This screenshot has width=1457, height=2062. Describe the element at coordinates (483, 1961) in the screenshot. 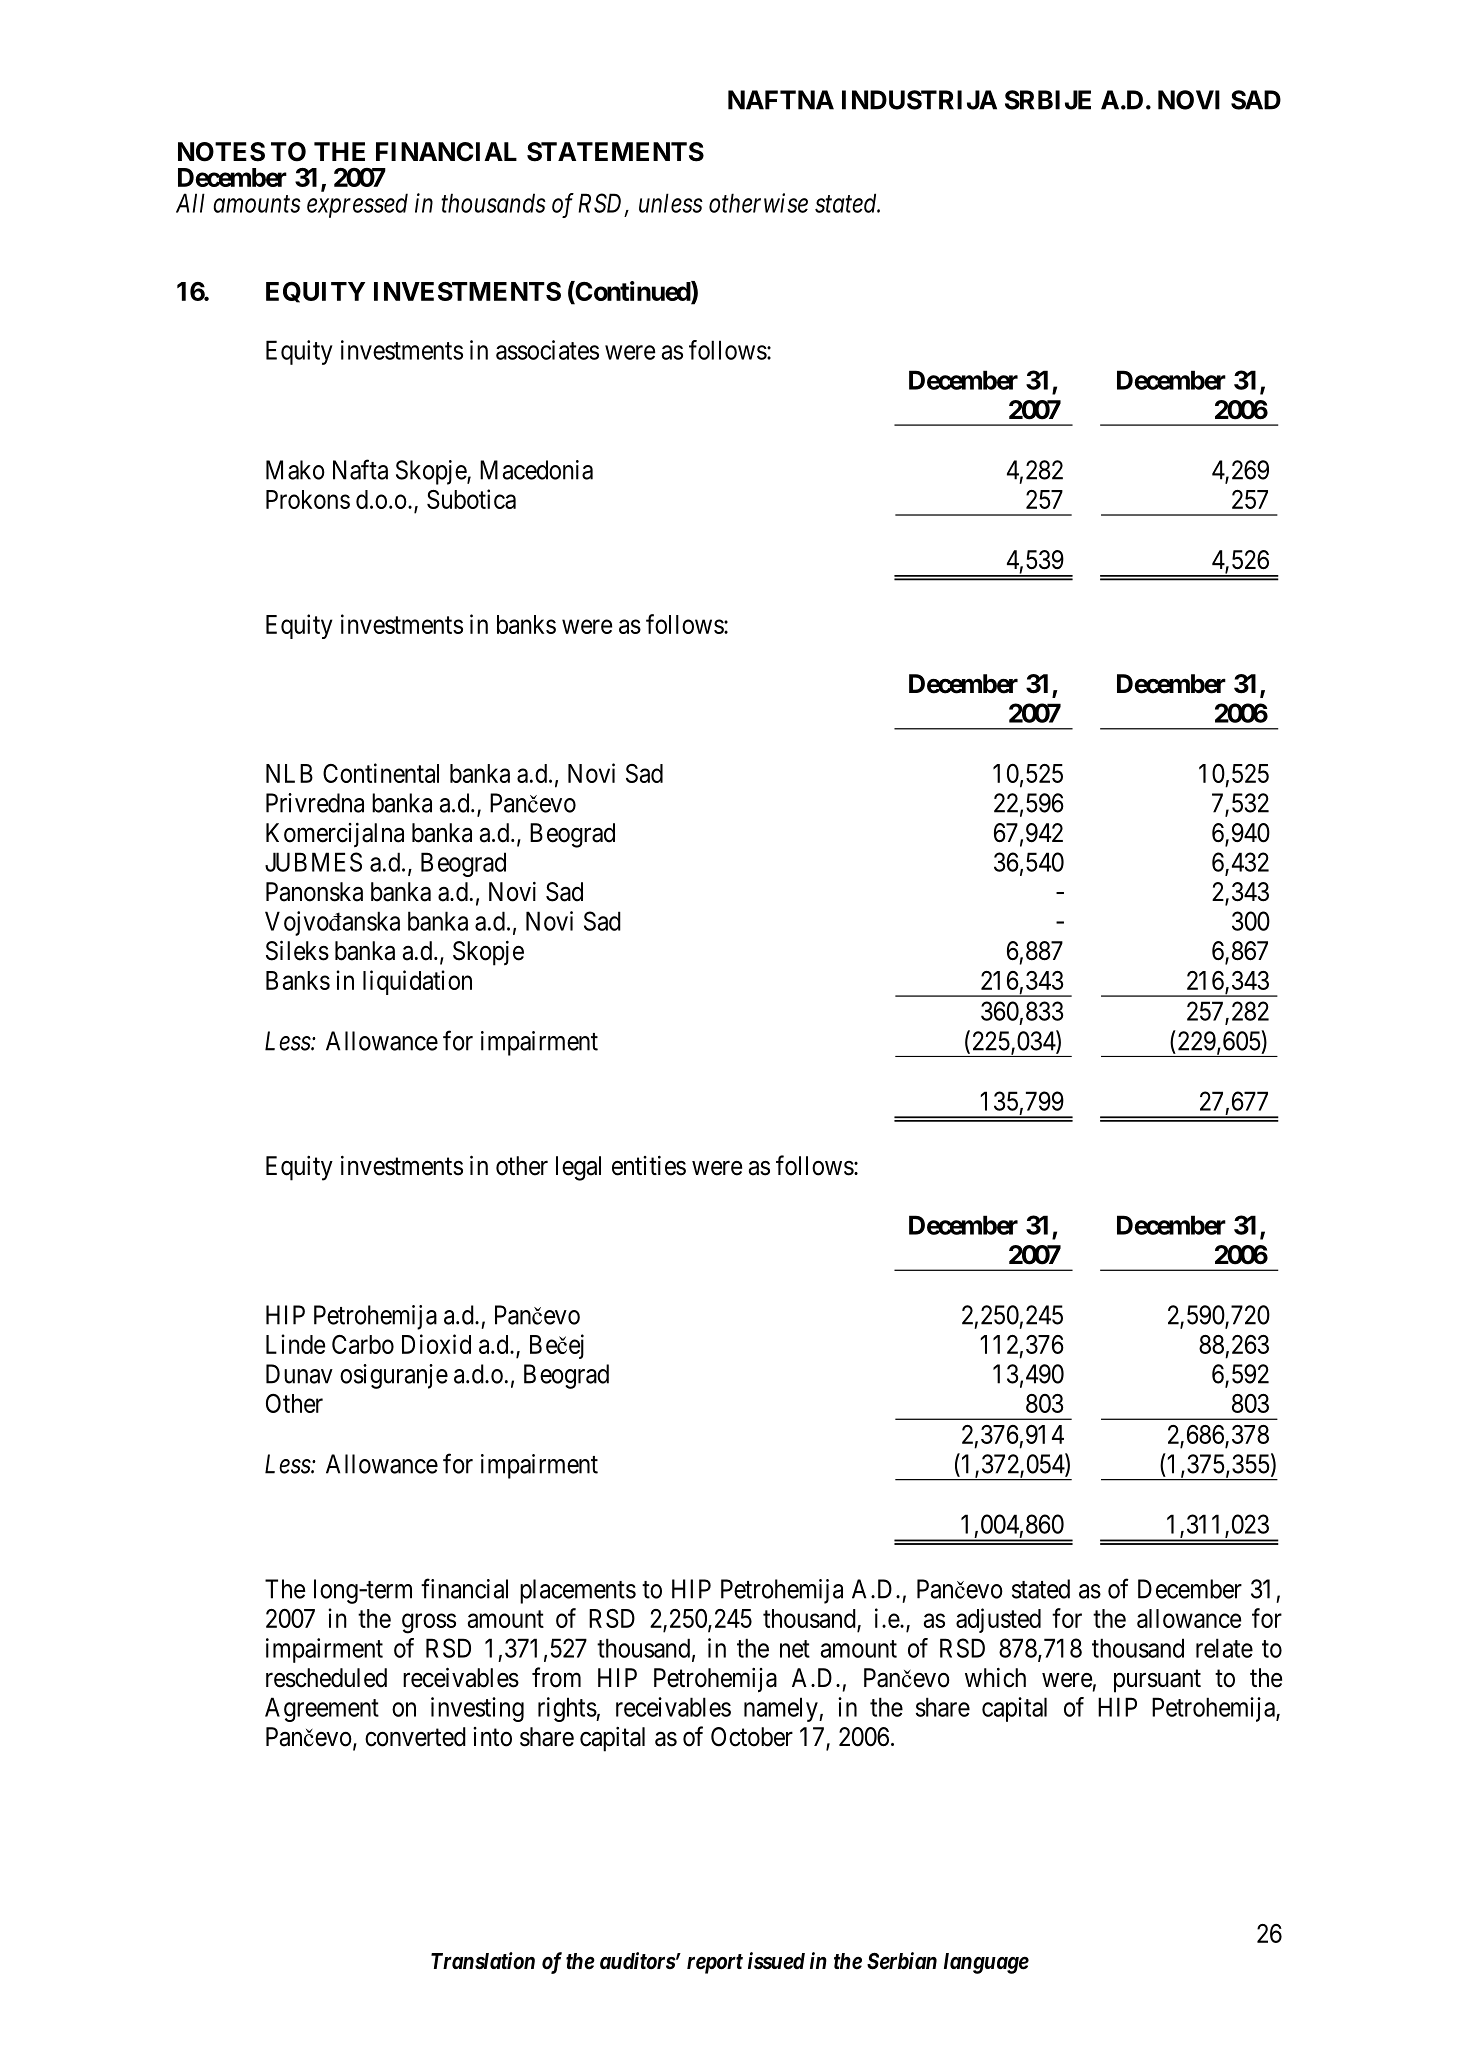

I see `Translation` at that location.
